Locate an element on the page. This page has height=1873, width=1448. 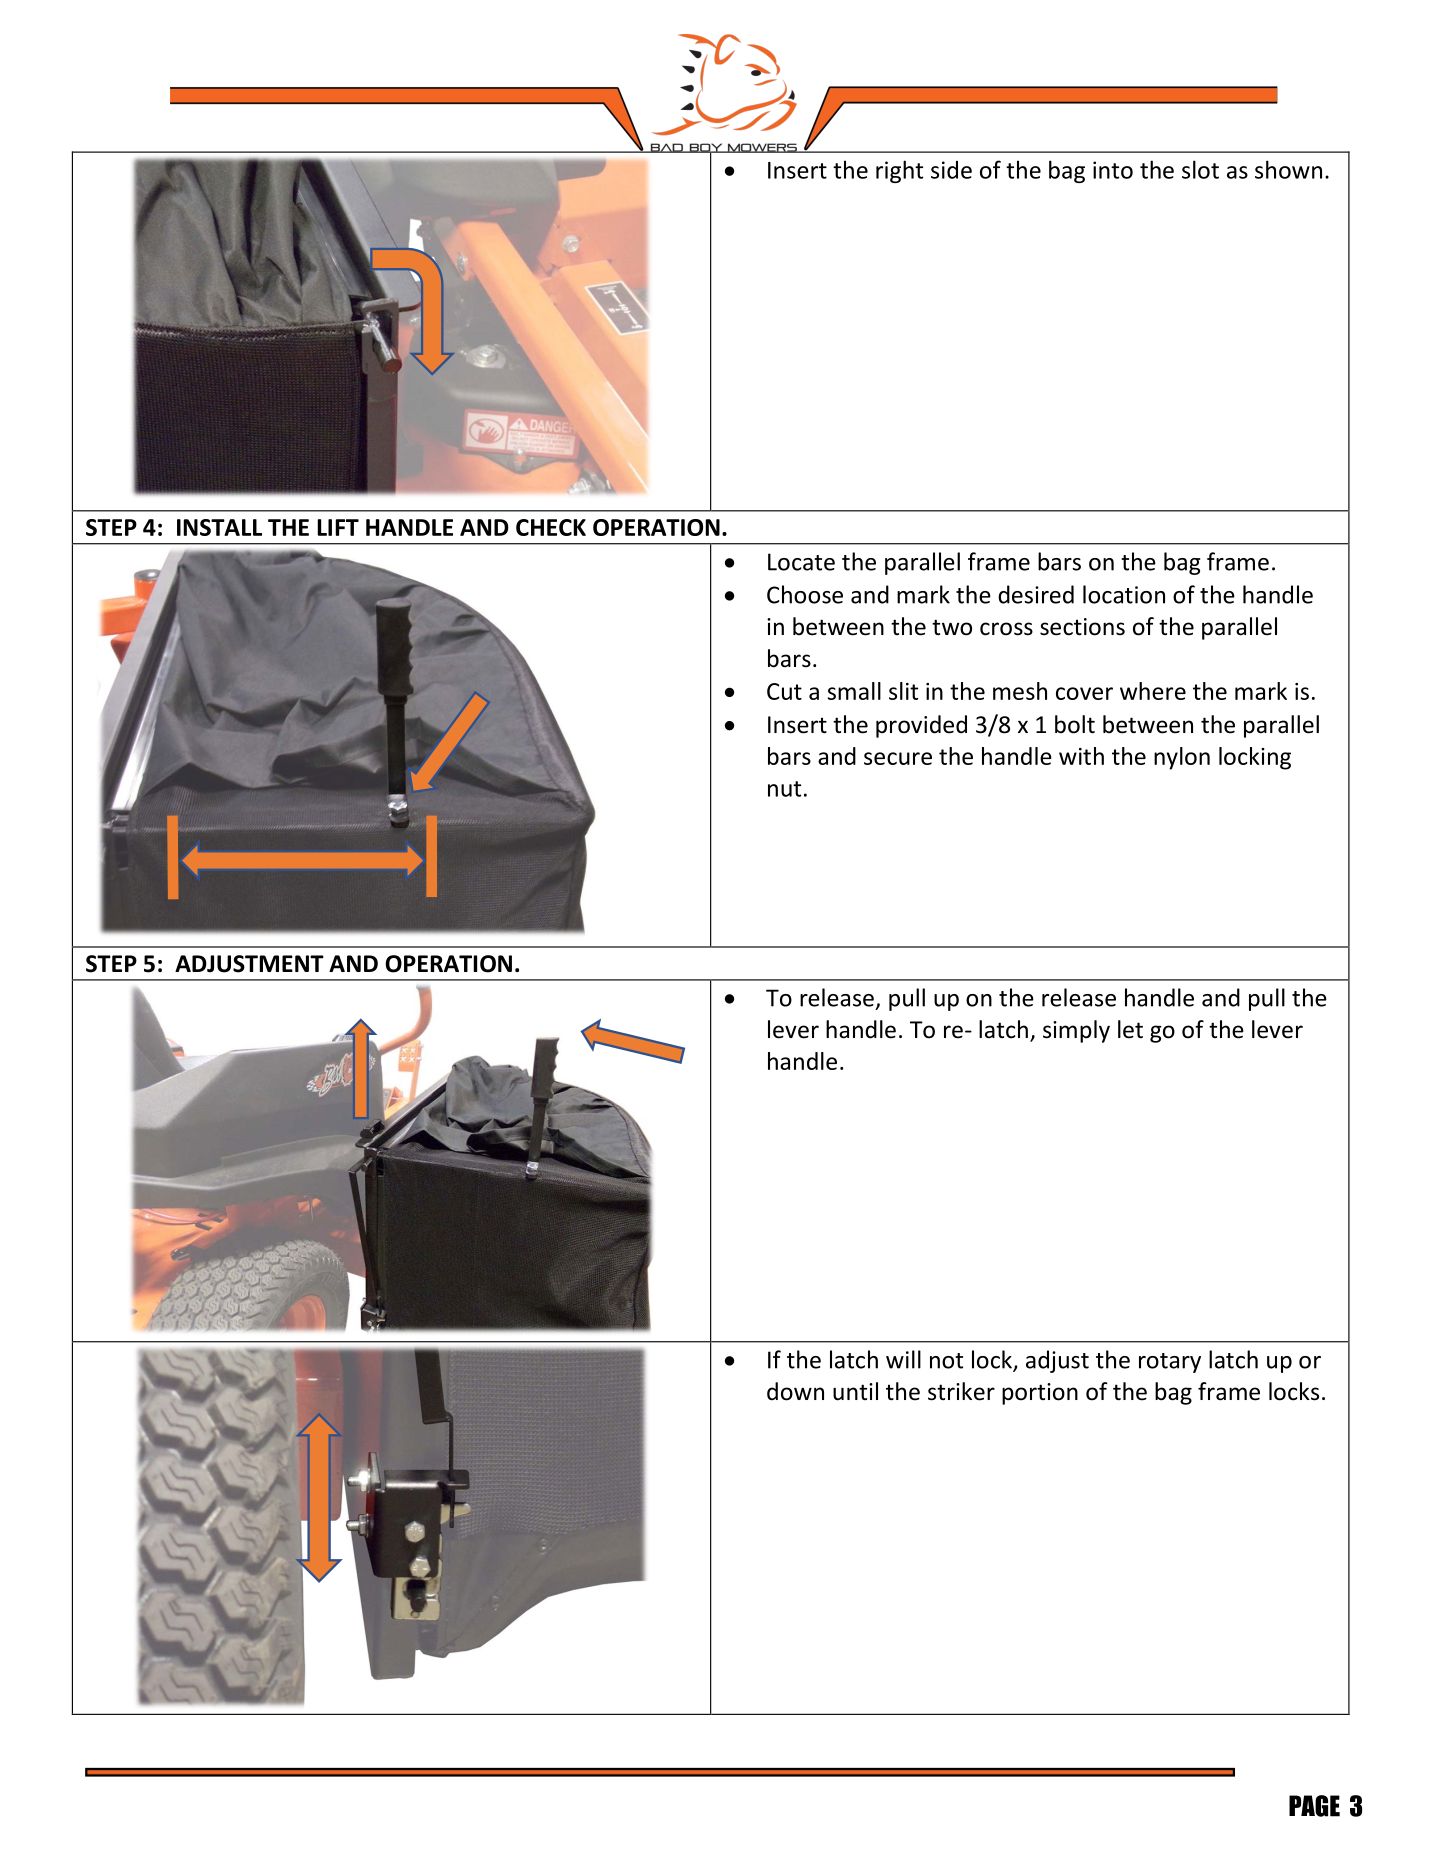
until is located at coordinates (855, 1391).
